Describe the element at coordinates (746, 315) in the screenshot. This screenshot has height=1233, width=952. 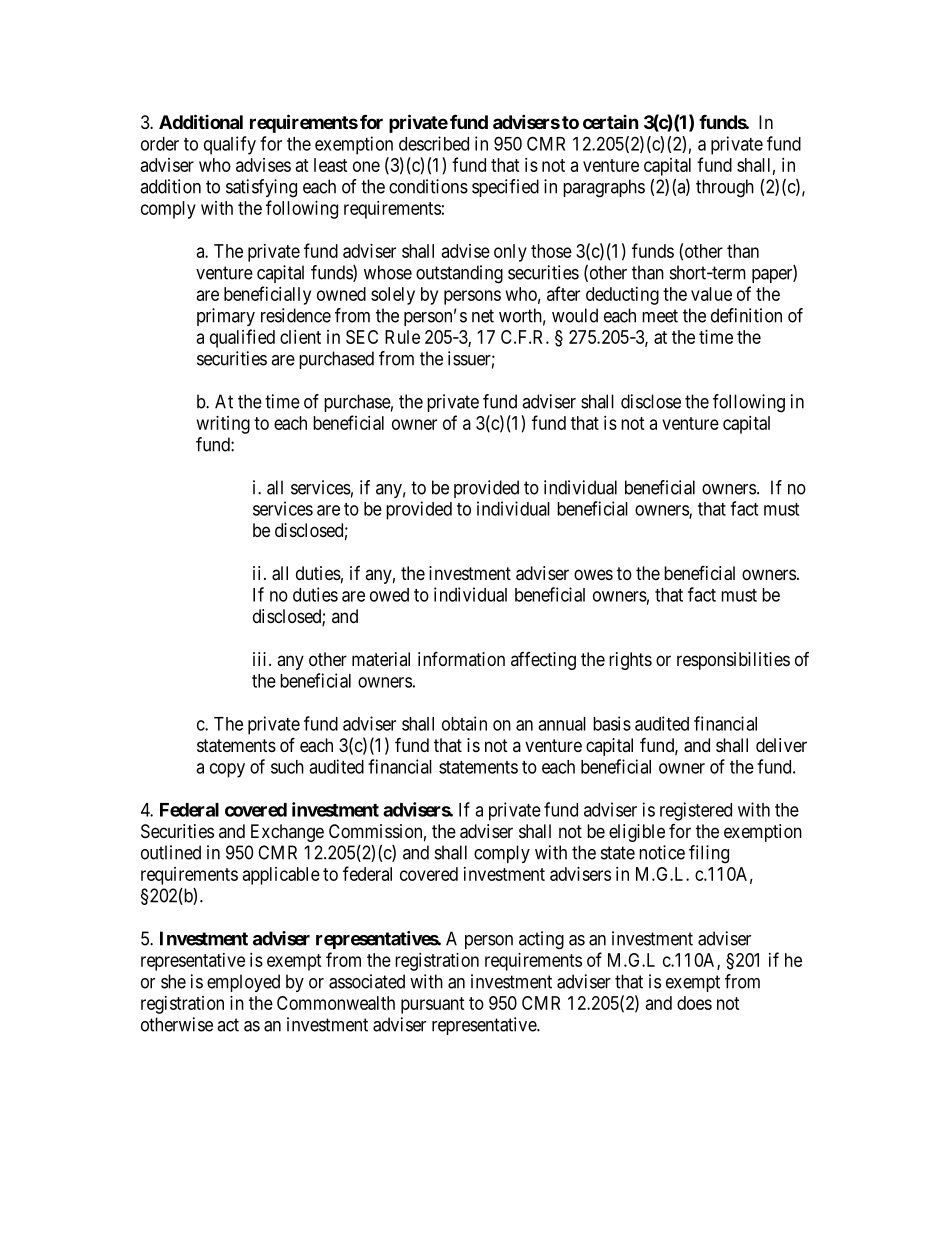
I see `definition` at that location.
